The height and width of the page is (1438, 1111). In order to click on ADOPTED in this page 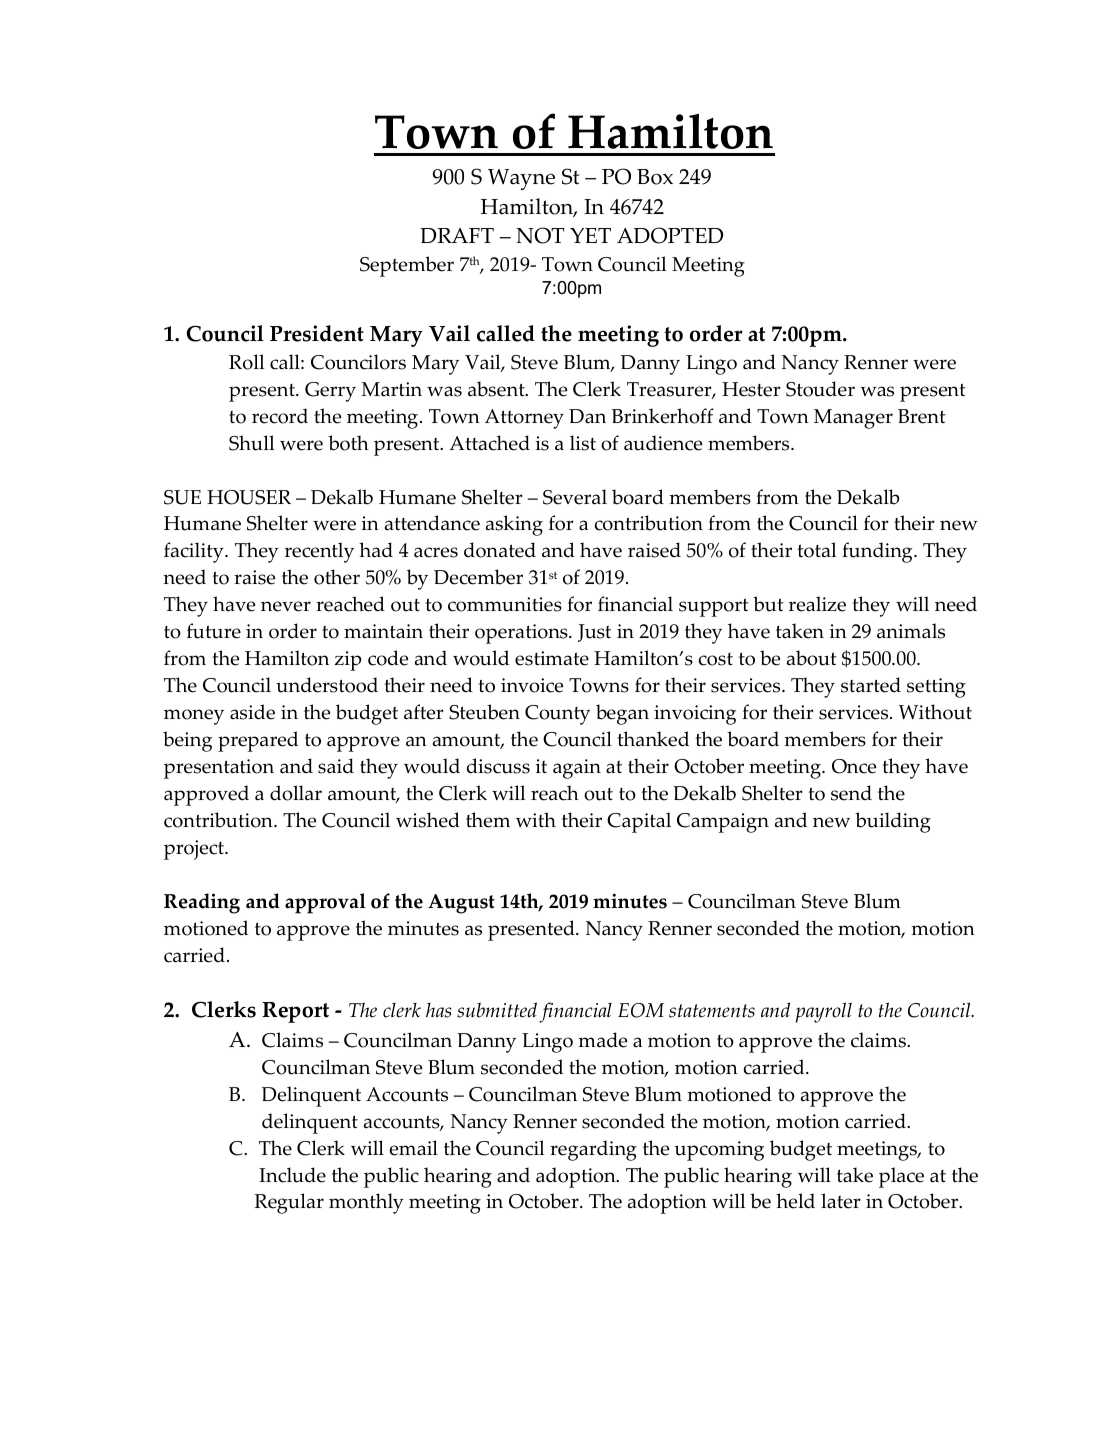, I will do `click(670, 235)`.
